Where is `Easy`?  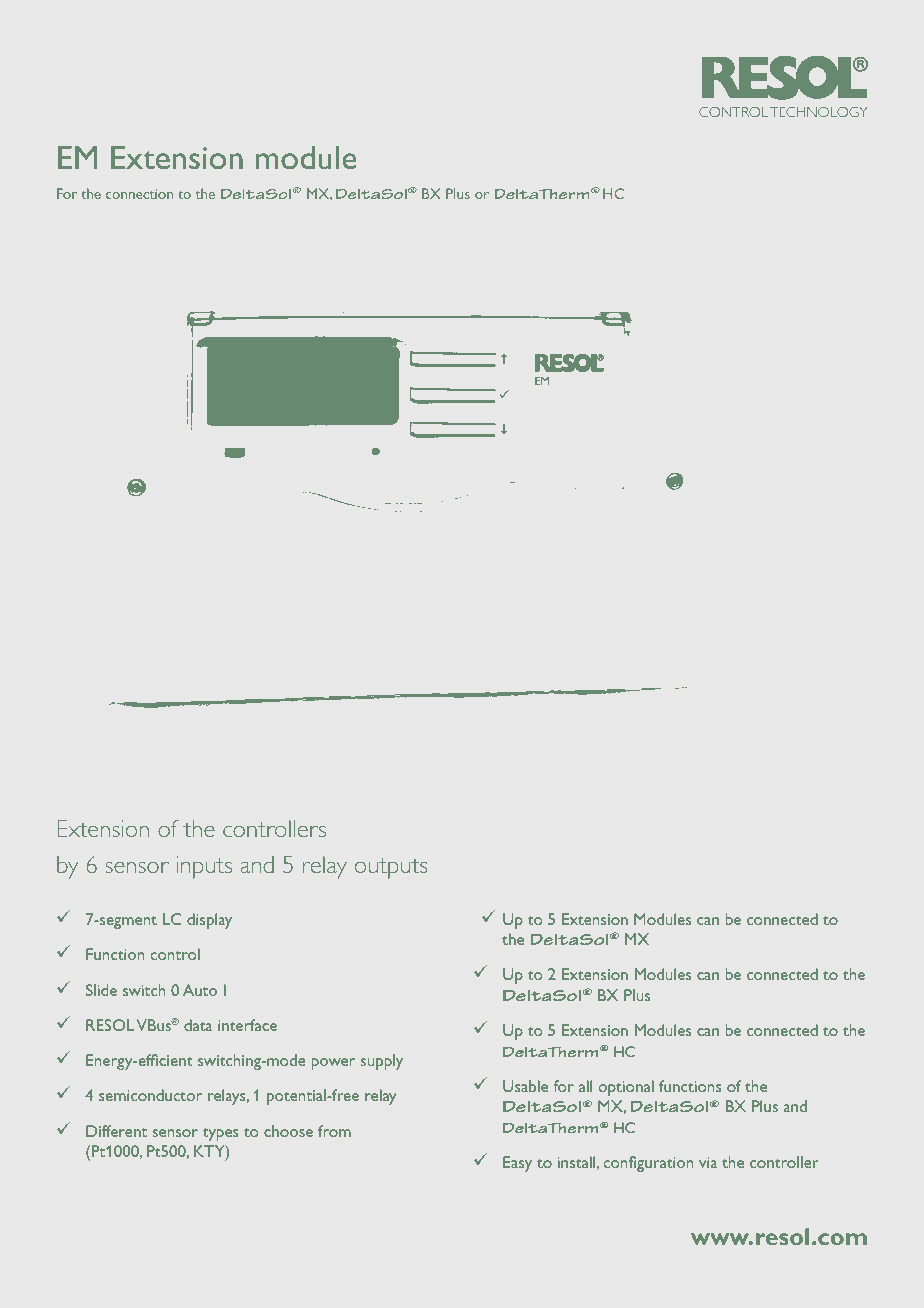
Easy is located at coordinates (517, 1164).
